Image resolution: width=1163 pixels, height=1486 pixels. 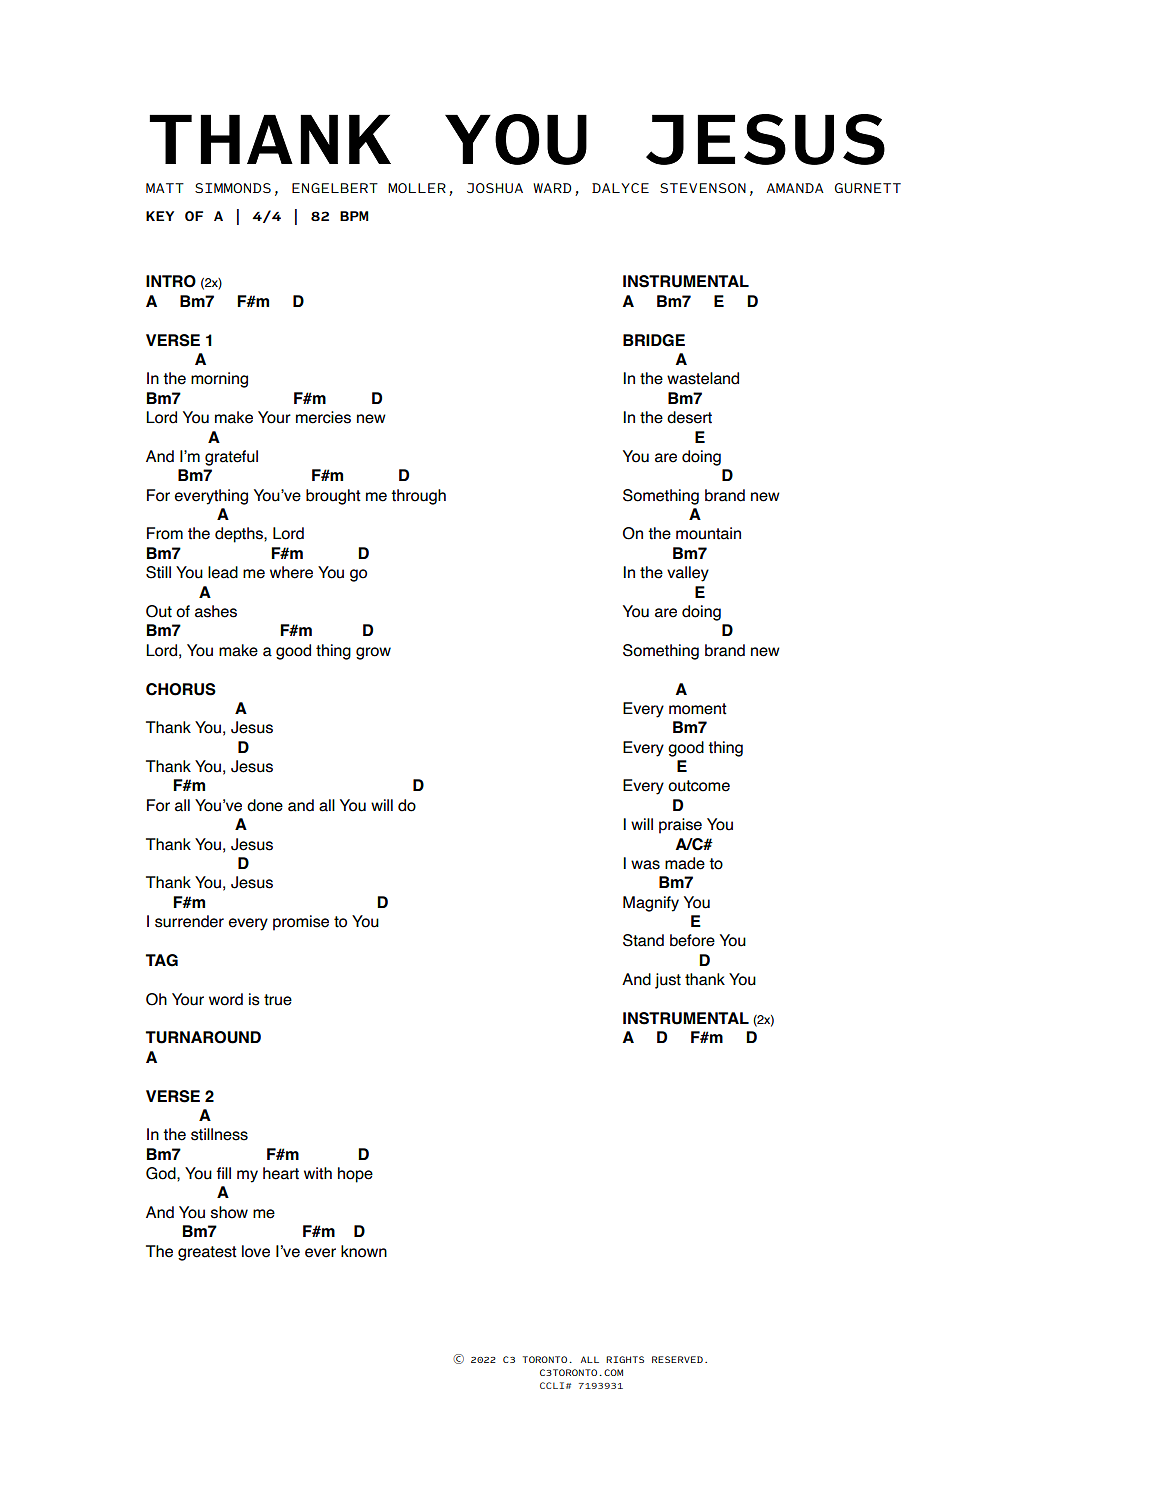 I want to click on surrender, so click(x=189, y=921).
